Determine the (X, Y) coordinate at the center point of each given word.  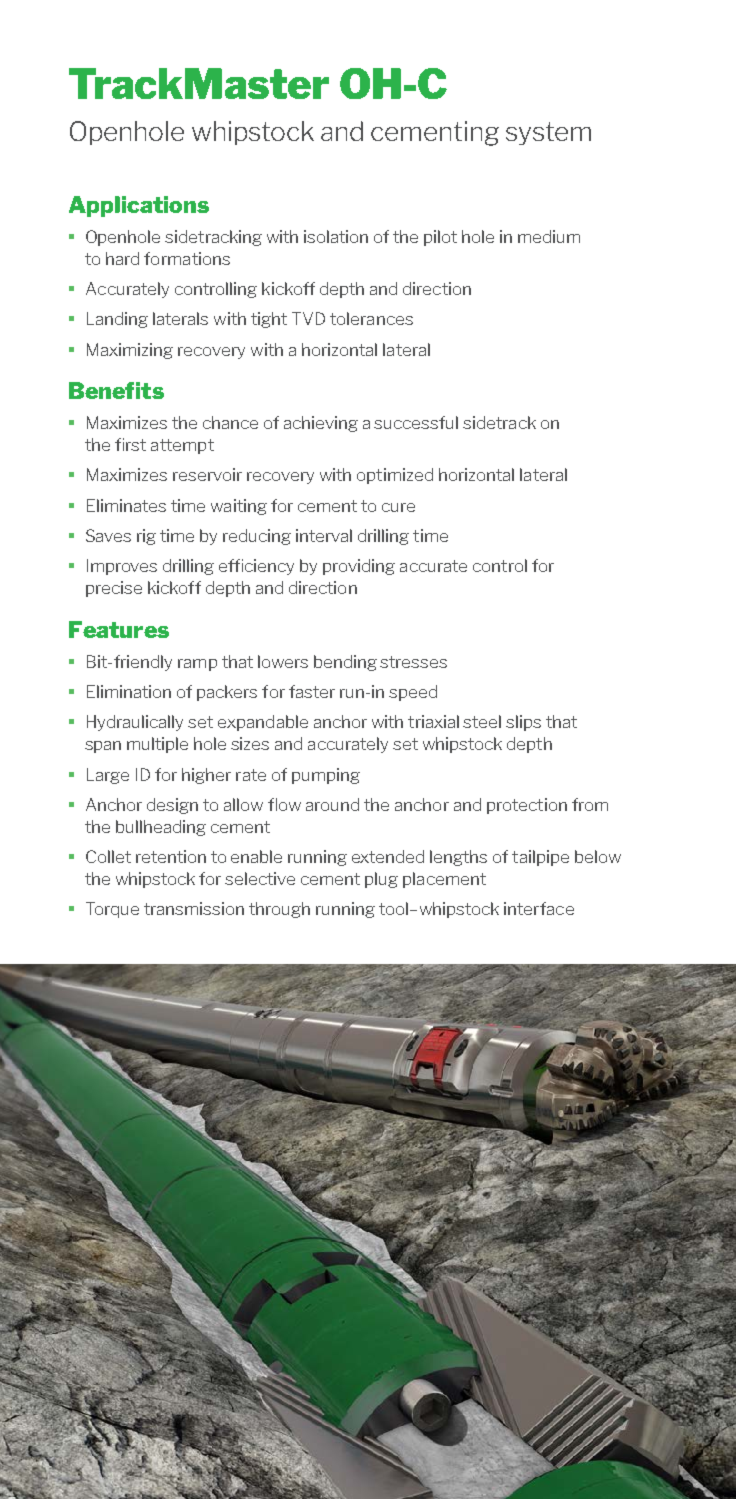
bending (345, 663)
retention (171, 856)
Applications (139, 206)
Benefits (116, 390)
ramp (197, 665)
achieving (321, 424)
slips (523, 723)
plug (381, 880)
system (548, 133)
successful (416, 422)
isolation (336, 236)
